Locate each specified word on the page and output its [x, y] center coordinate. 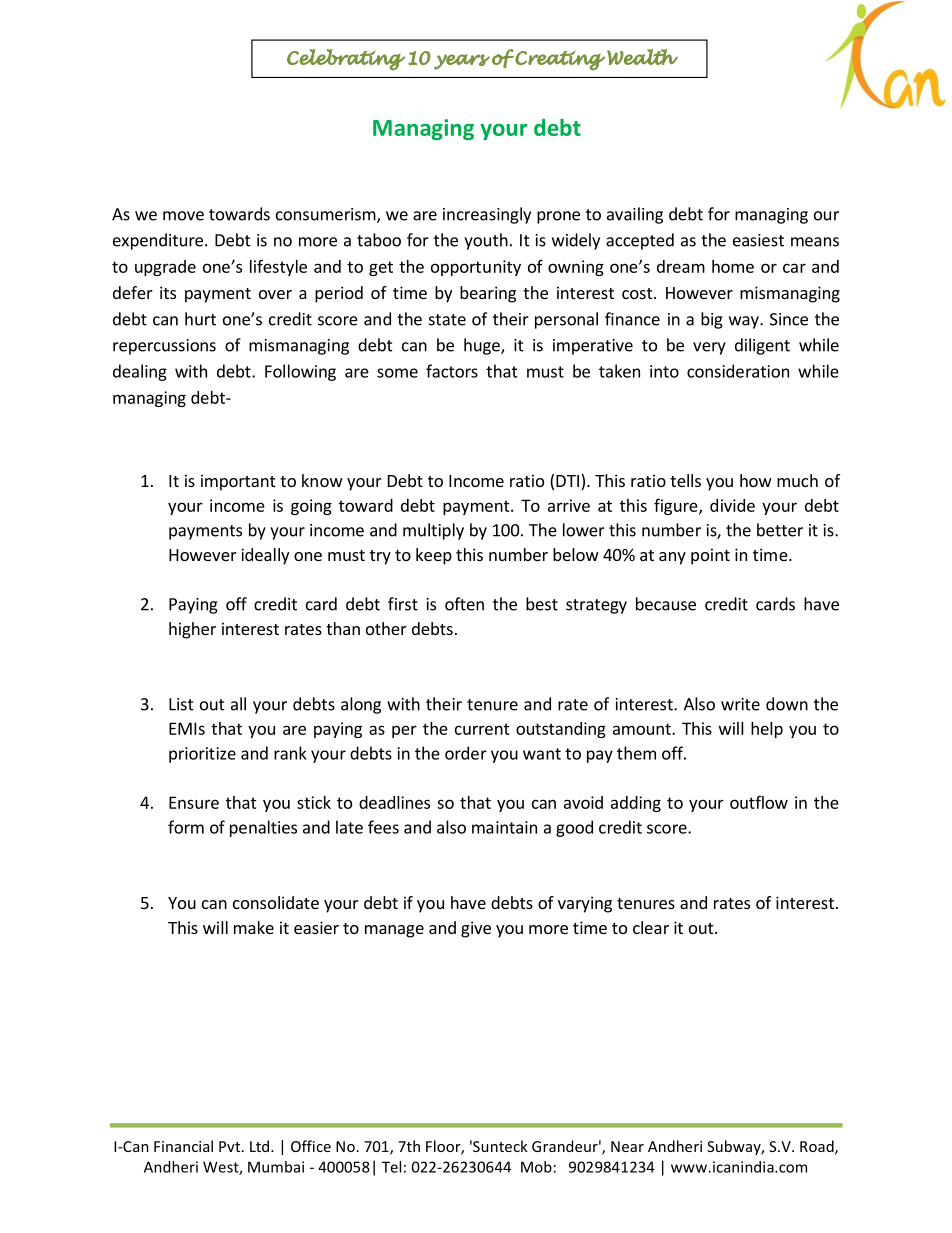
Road [818, 1147]
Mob [536, 1167]
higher [192, 630]
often [464, 604]
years [462, 62]
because [666, 604]
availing [635, 215]
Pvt [231, 1146]
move [183, 216]
